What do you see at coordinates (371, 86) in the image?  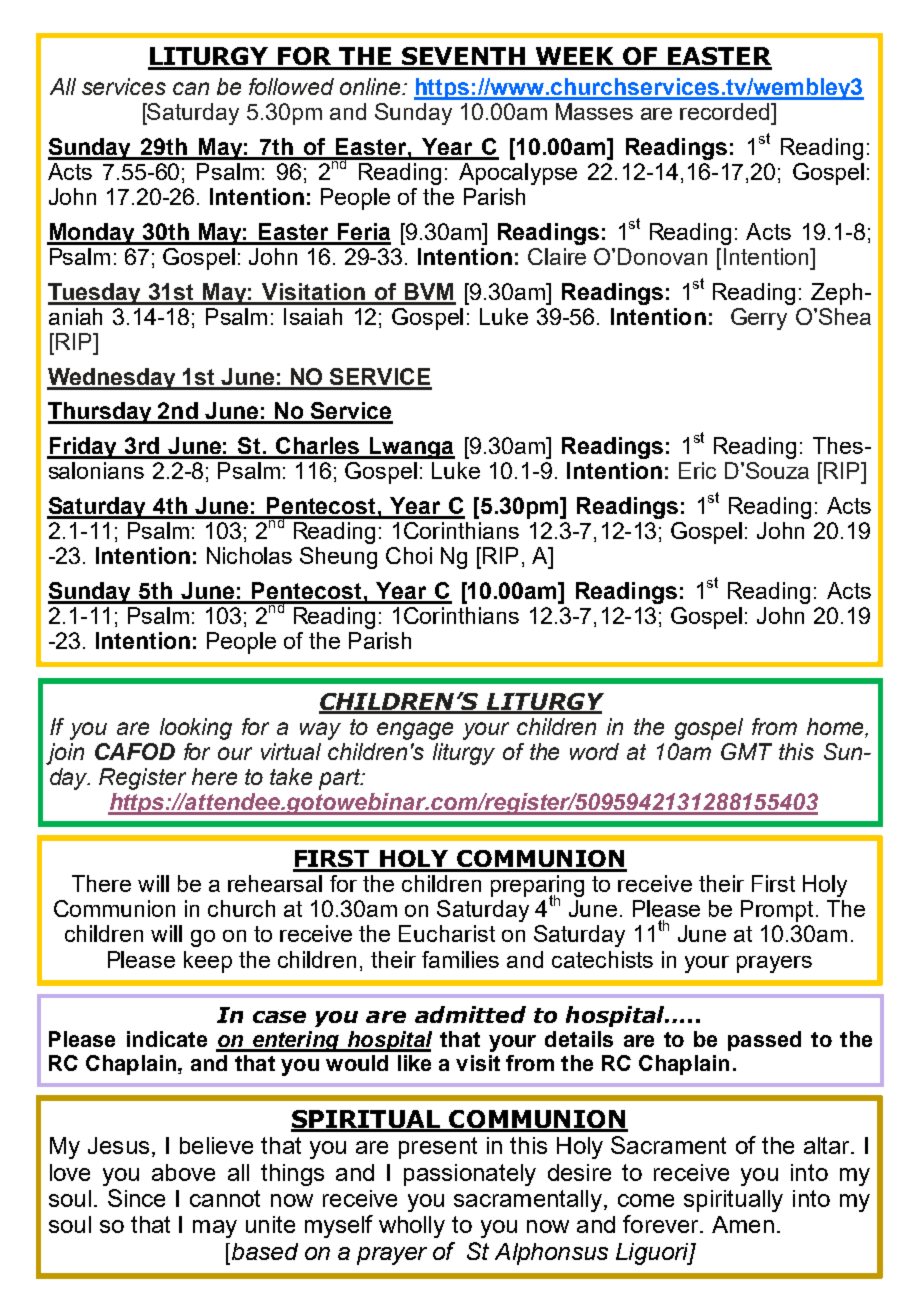 I see `online` at bounding box center [371, 86].
